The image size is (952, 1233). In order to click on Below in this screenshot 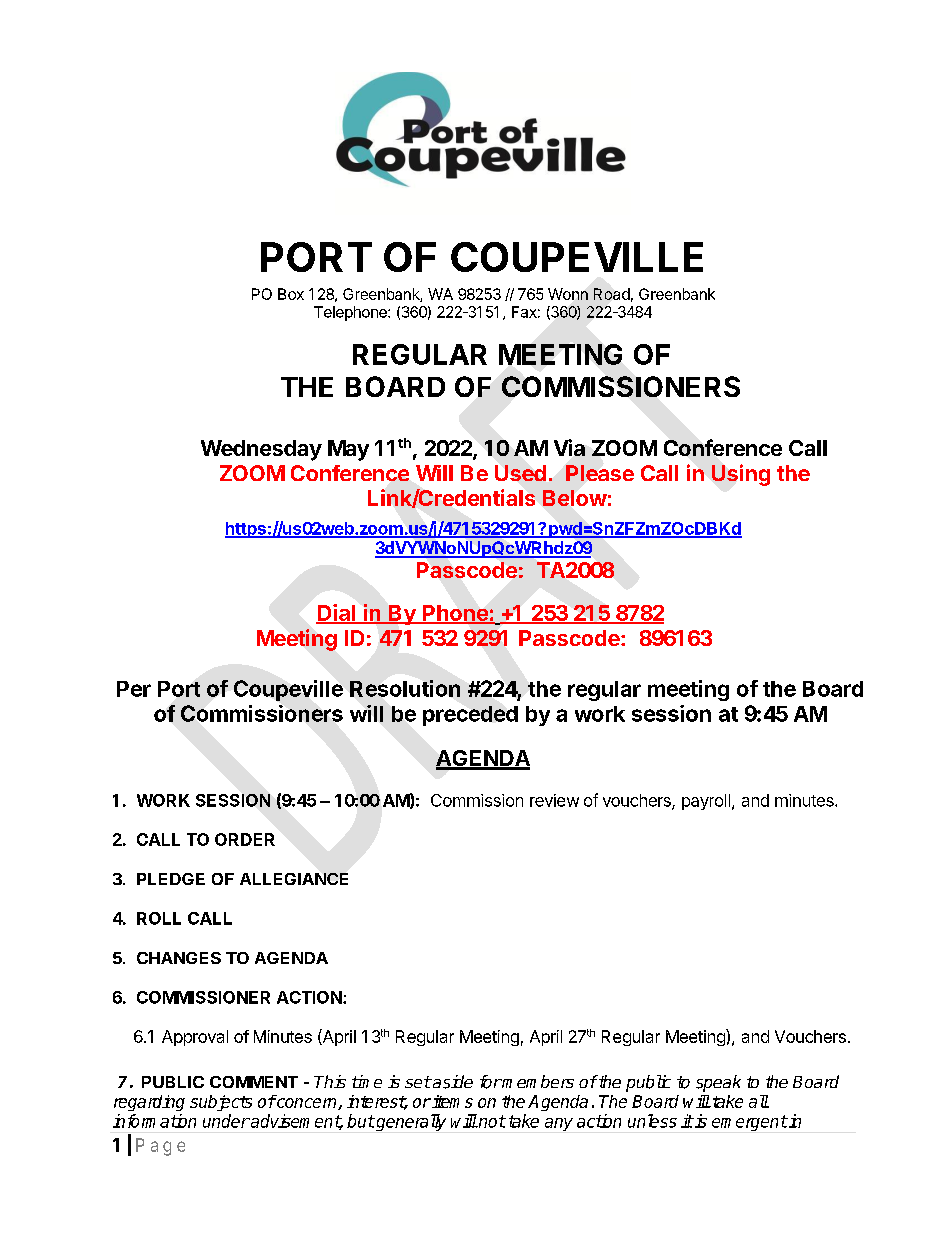, I will do `click(575, 498)`.
